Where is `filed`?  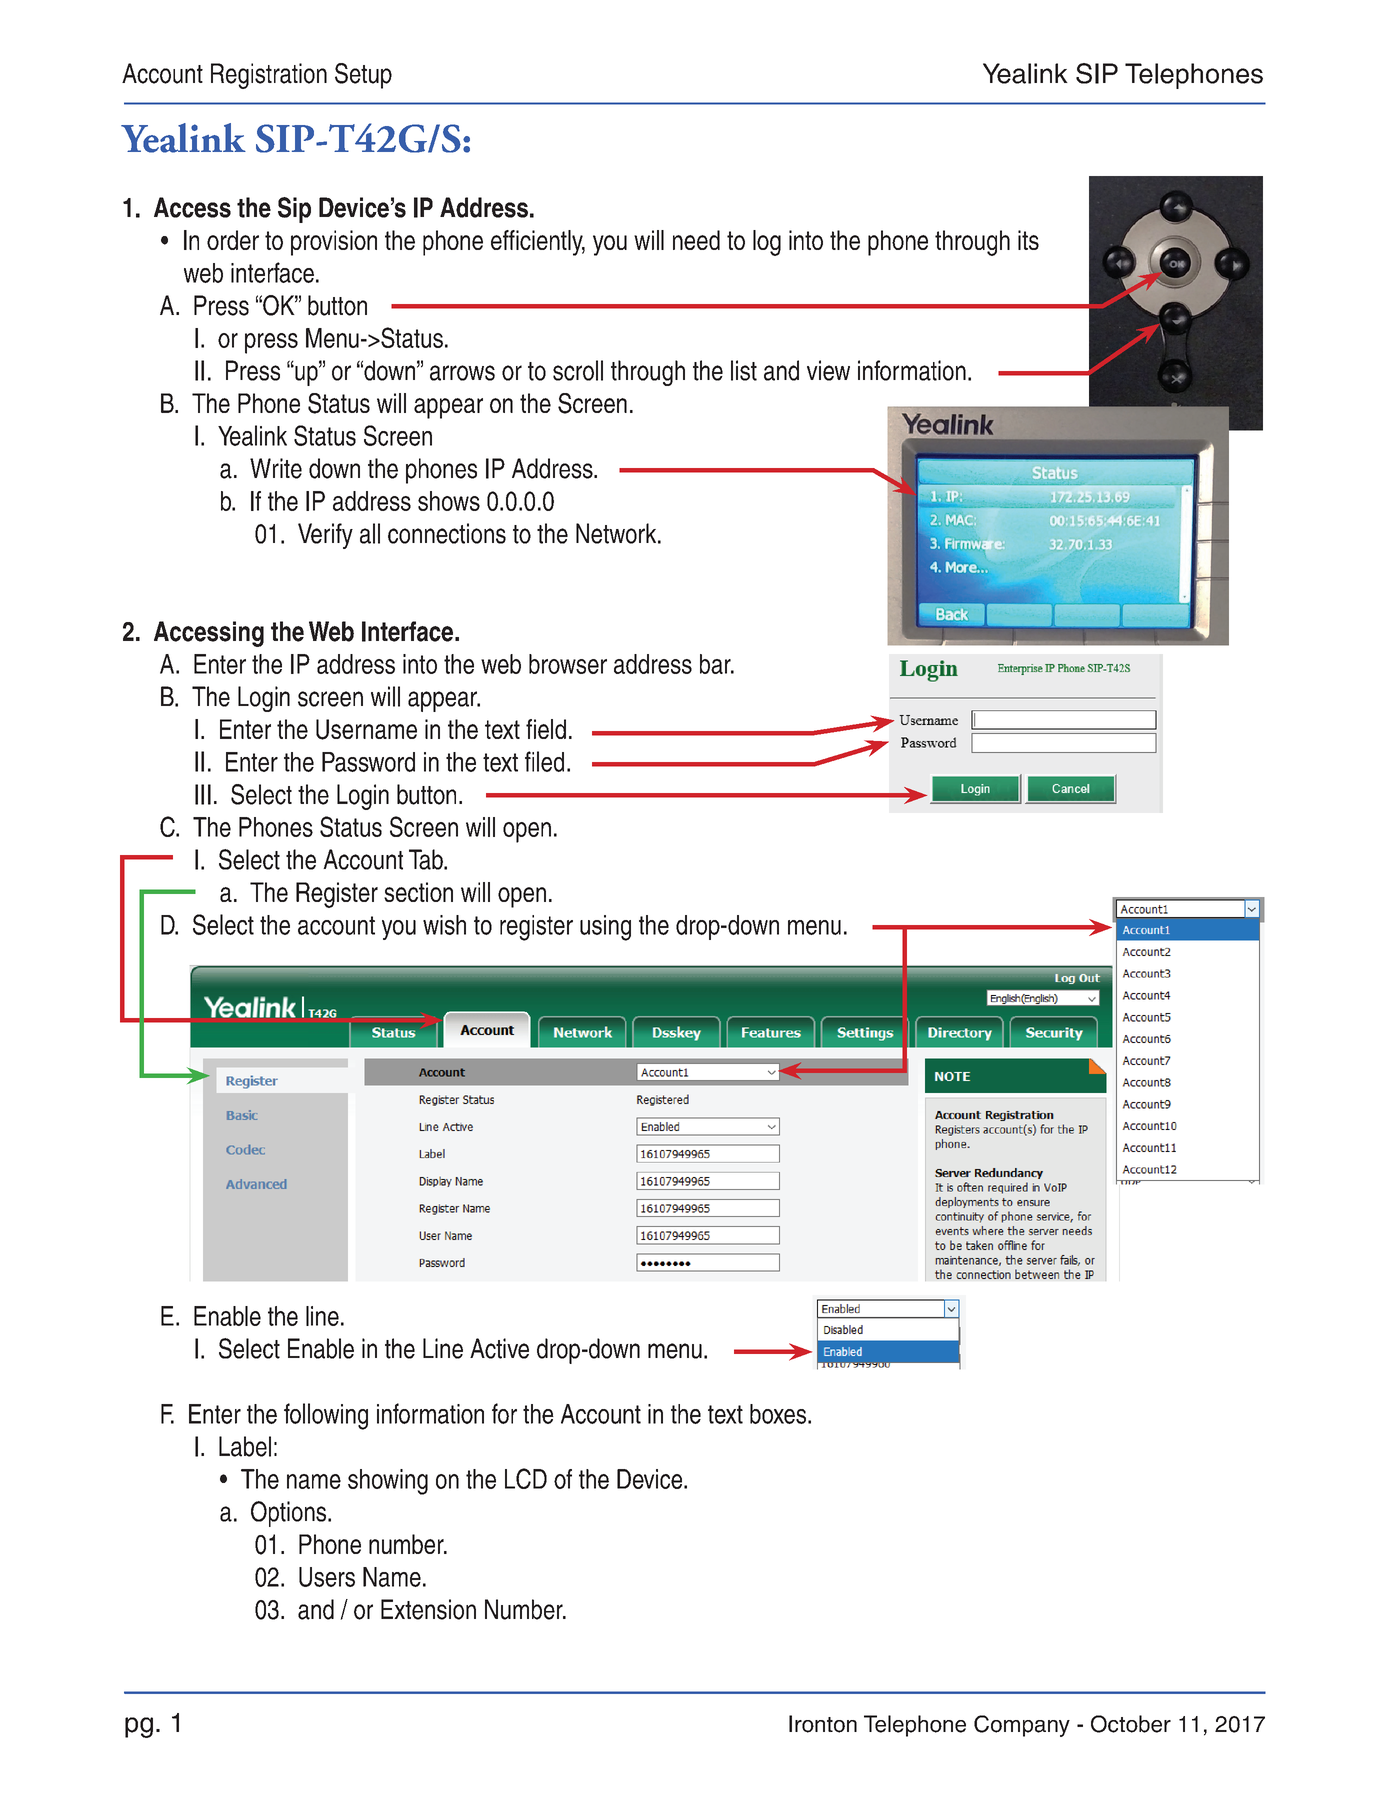 filed is located at coordinates (544, 761).
